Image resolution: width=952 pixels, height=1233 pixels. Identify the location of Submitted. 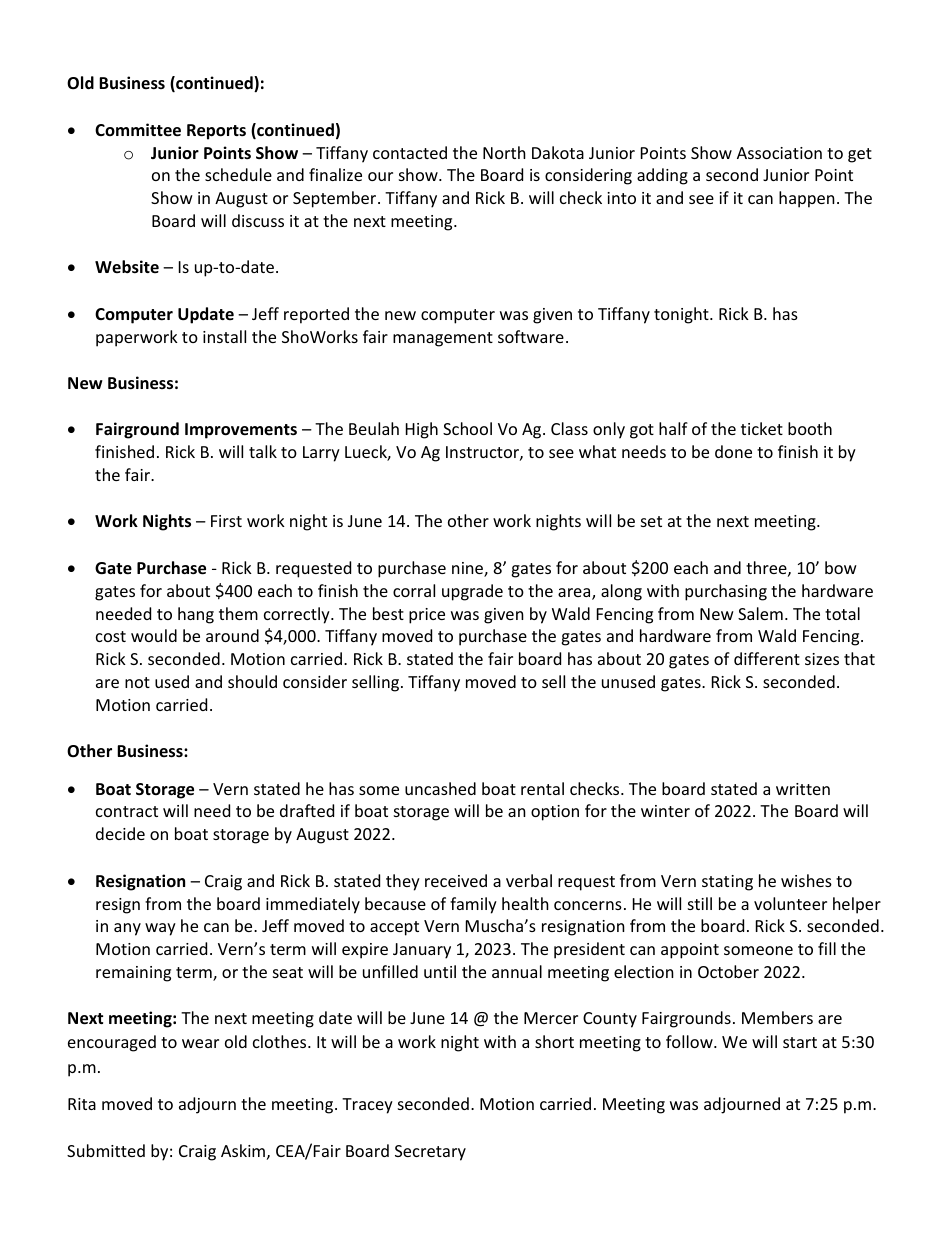
(106, 1150).
